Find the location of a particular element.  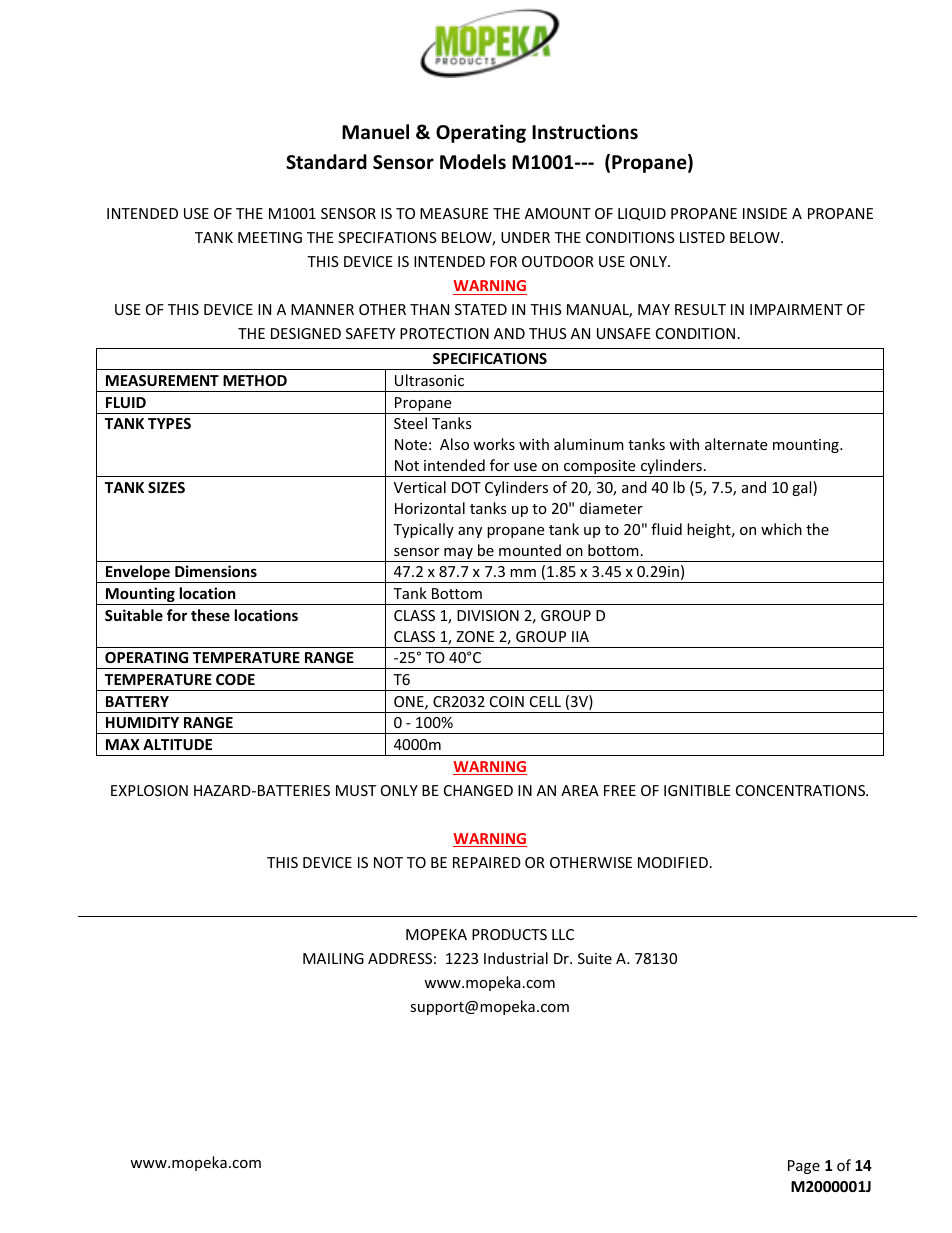

MAILING is located at coordinates (333, 958).
